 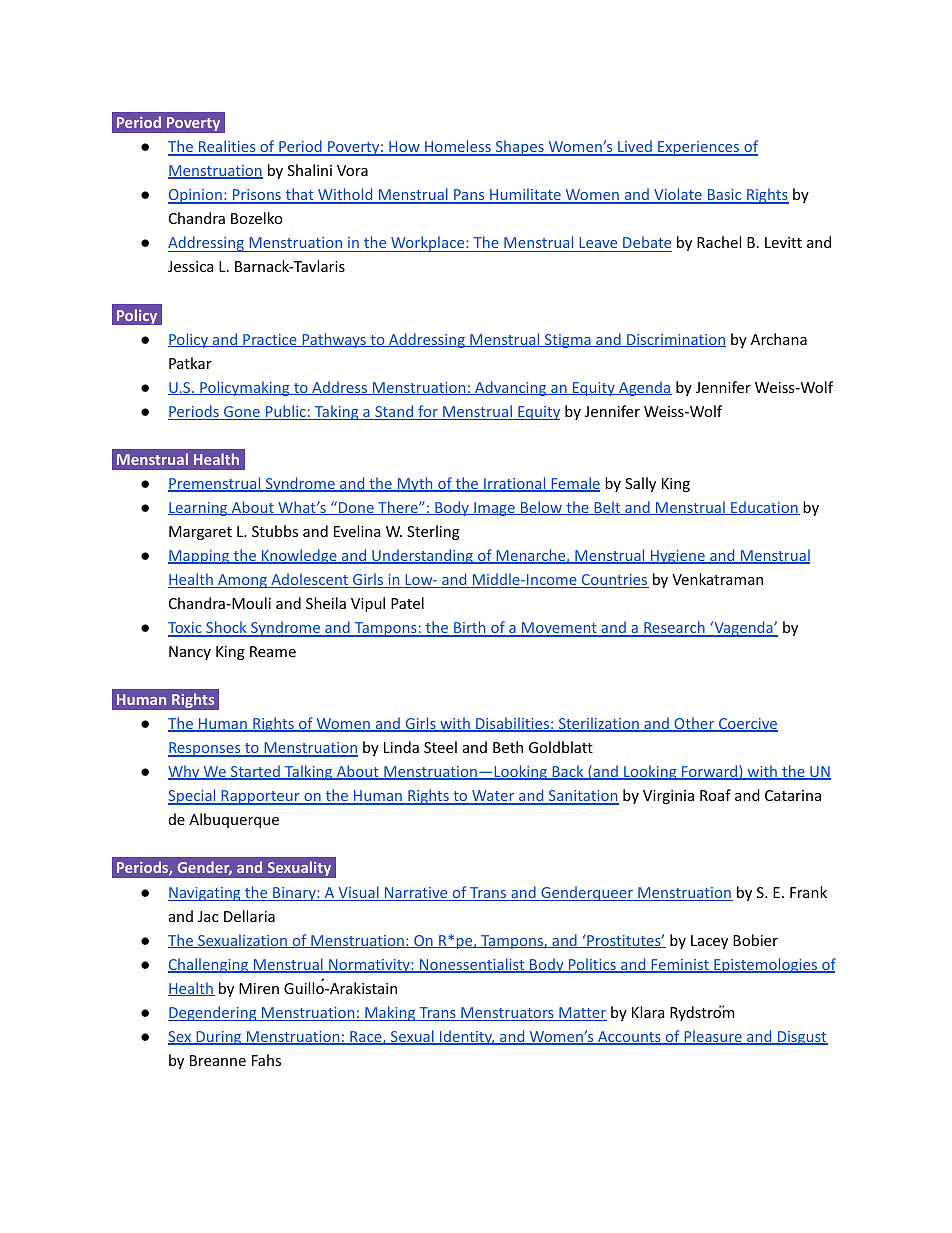 What do you see at coordinates (469, 196) in the page?
I see `Pans` at bounding box center [469, 196].
